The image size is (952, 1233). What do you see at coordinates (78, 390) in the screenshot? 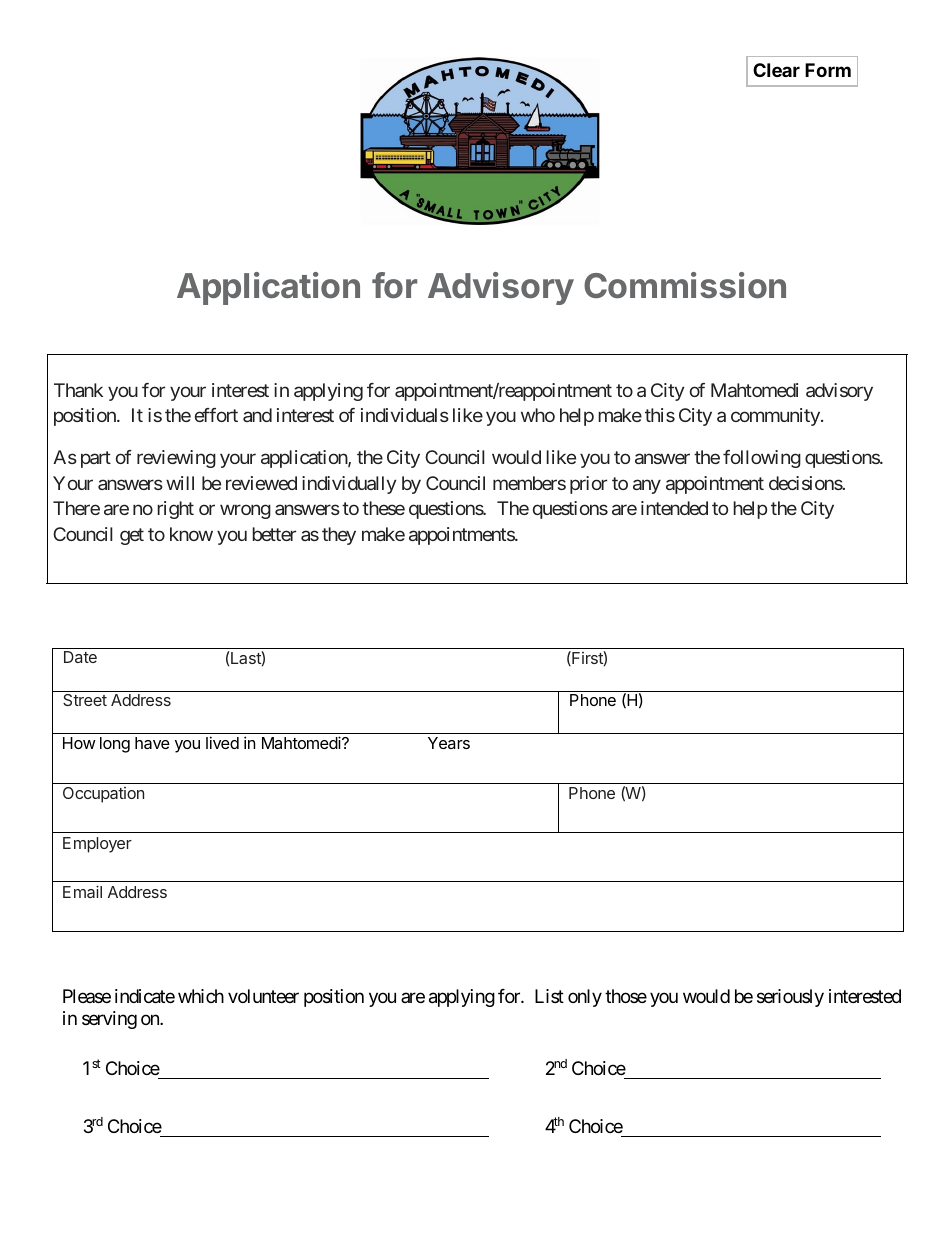
I see `Thank` at bounding box center [78, 390].
